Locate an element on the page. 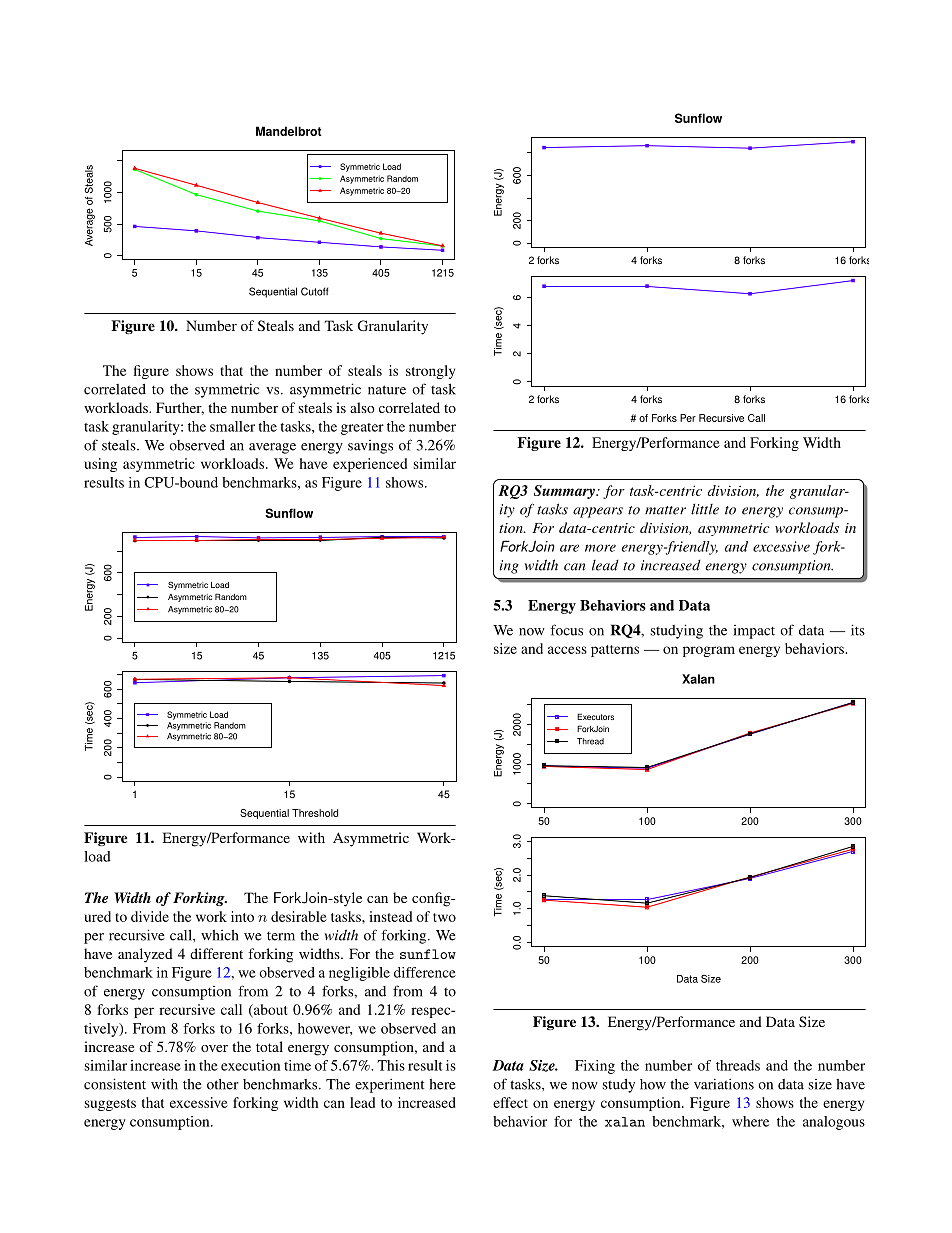 The image size is (952, 1233). Executors is located at coordinates (595, 716).
